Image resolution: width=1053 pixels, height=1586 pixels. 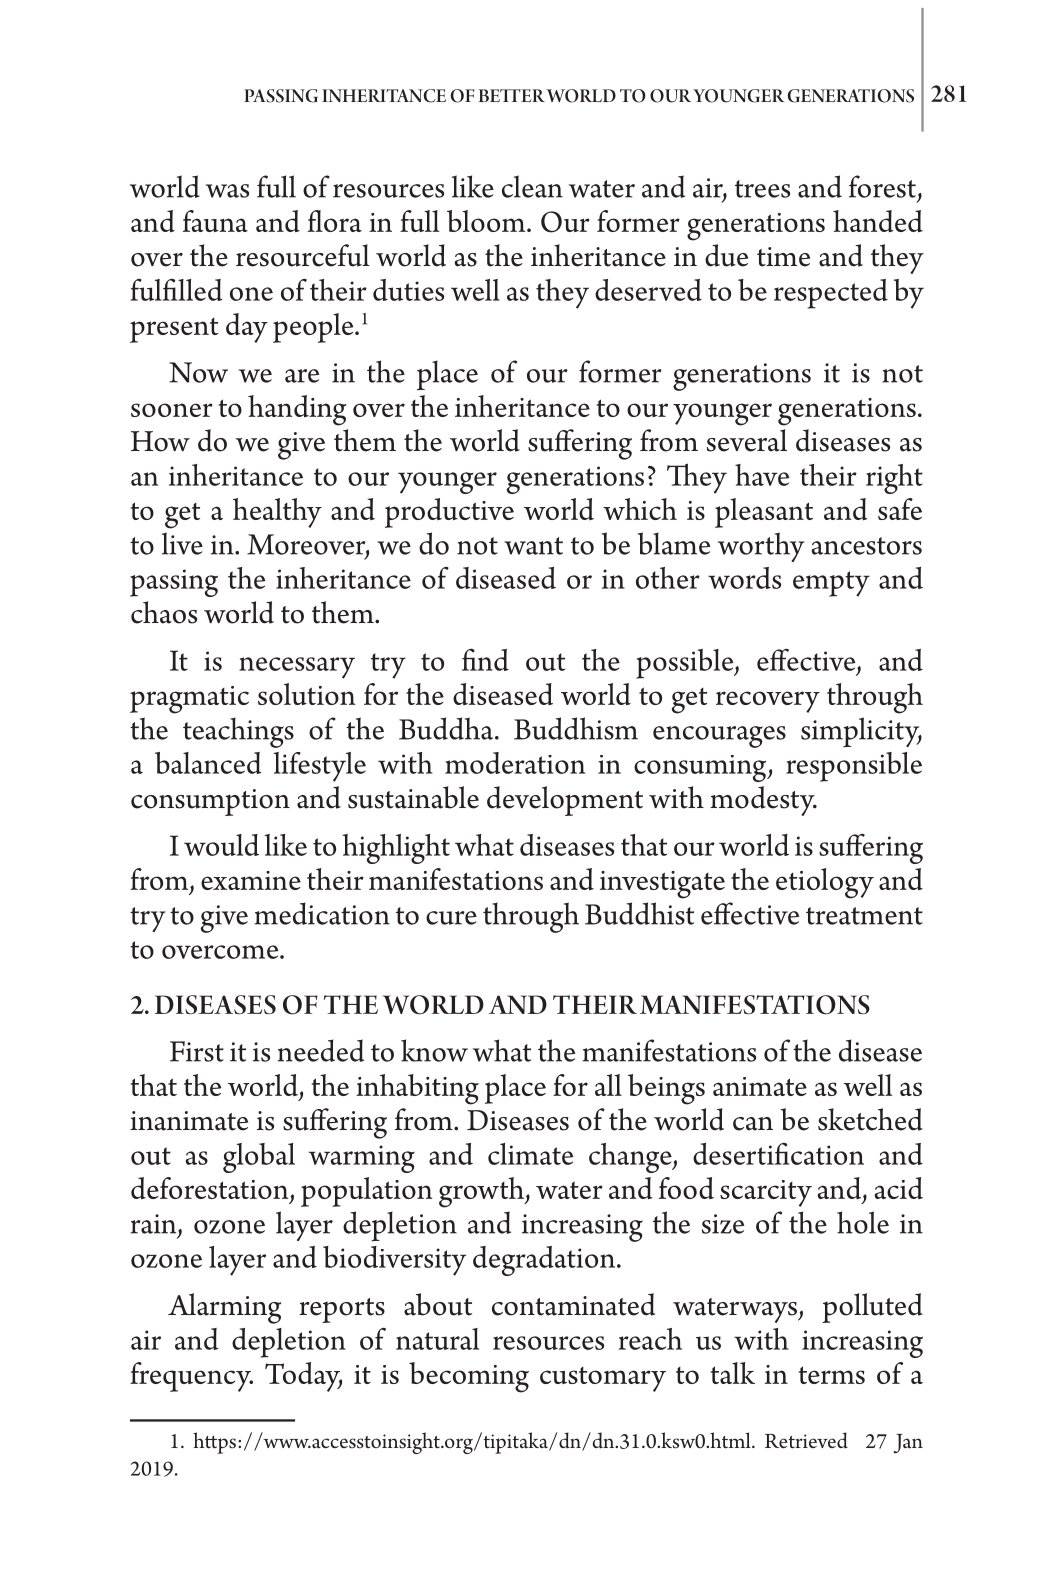 I want to click on terms, so click(x=831, y=1375).
